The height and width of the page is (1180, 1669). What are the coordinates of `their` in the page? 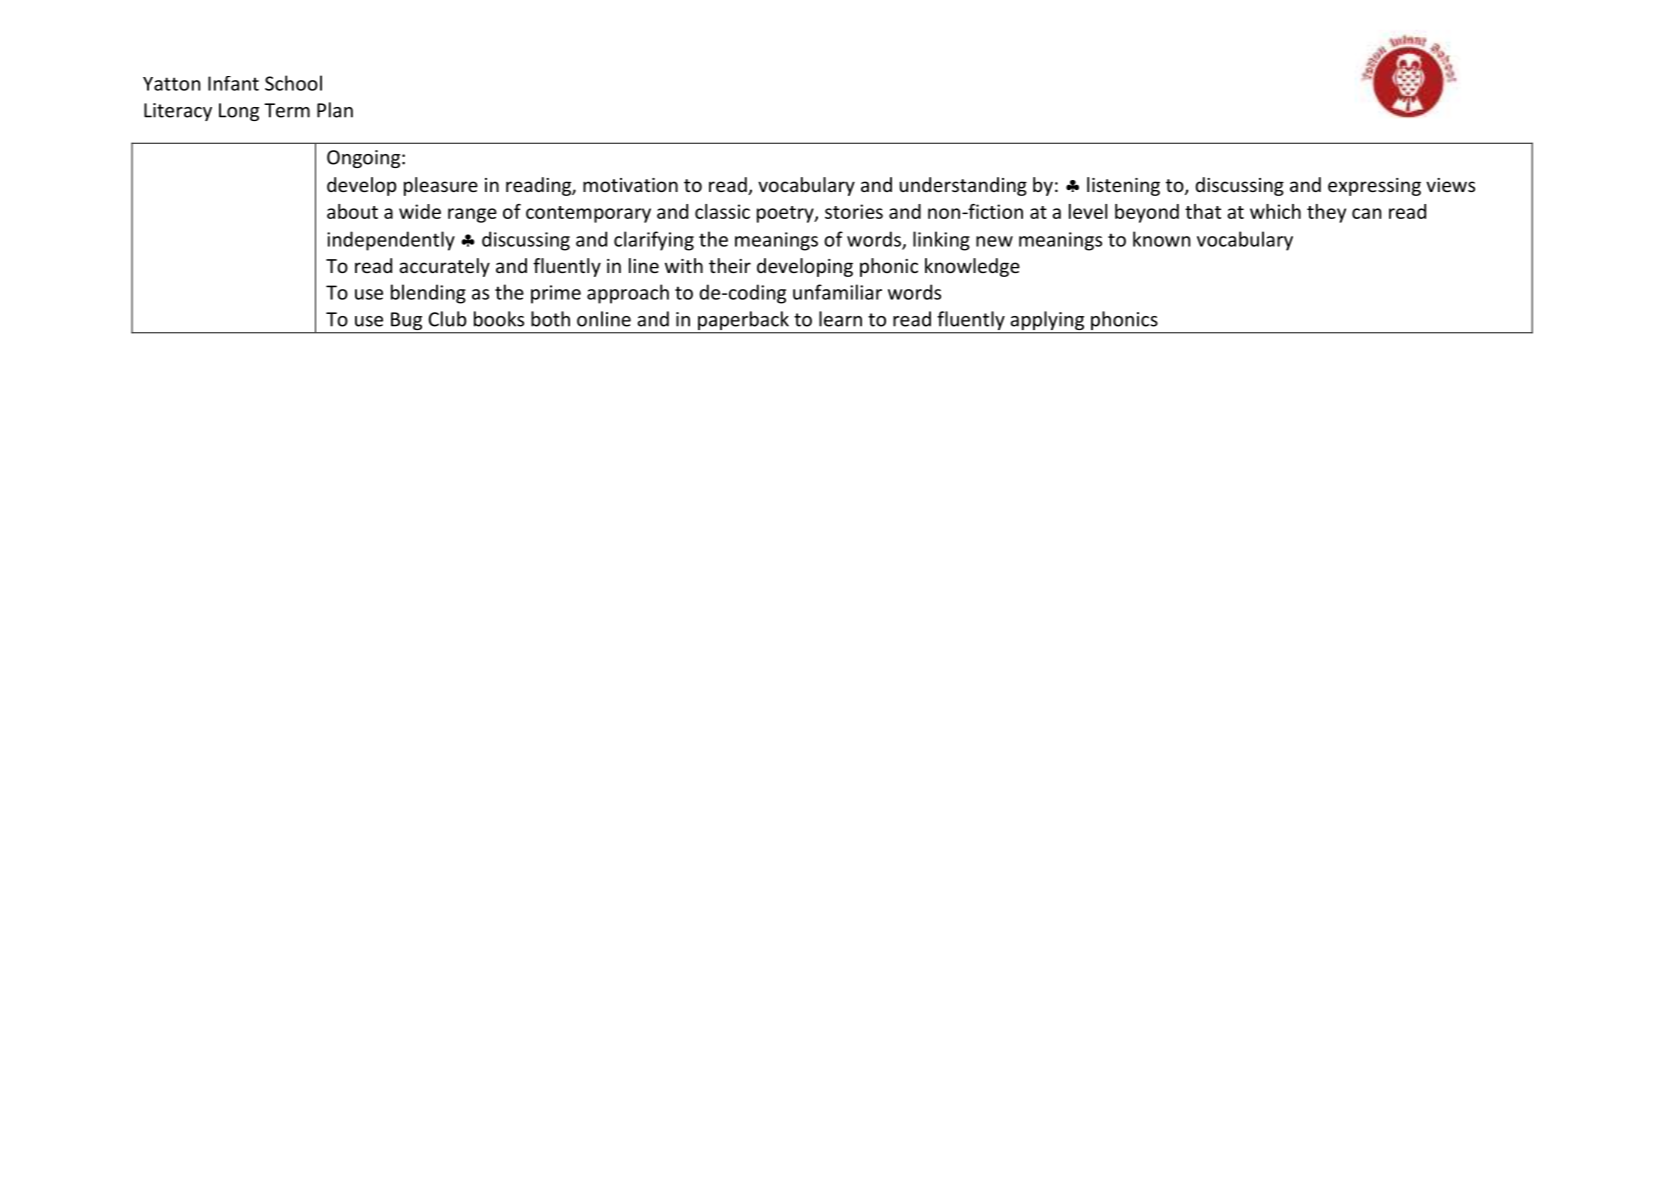 It's located at (730, 265).
